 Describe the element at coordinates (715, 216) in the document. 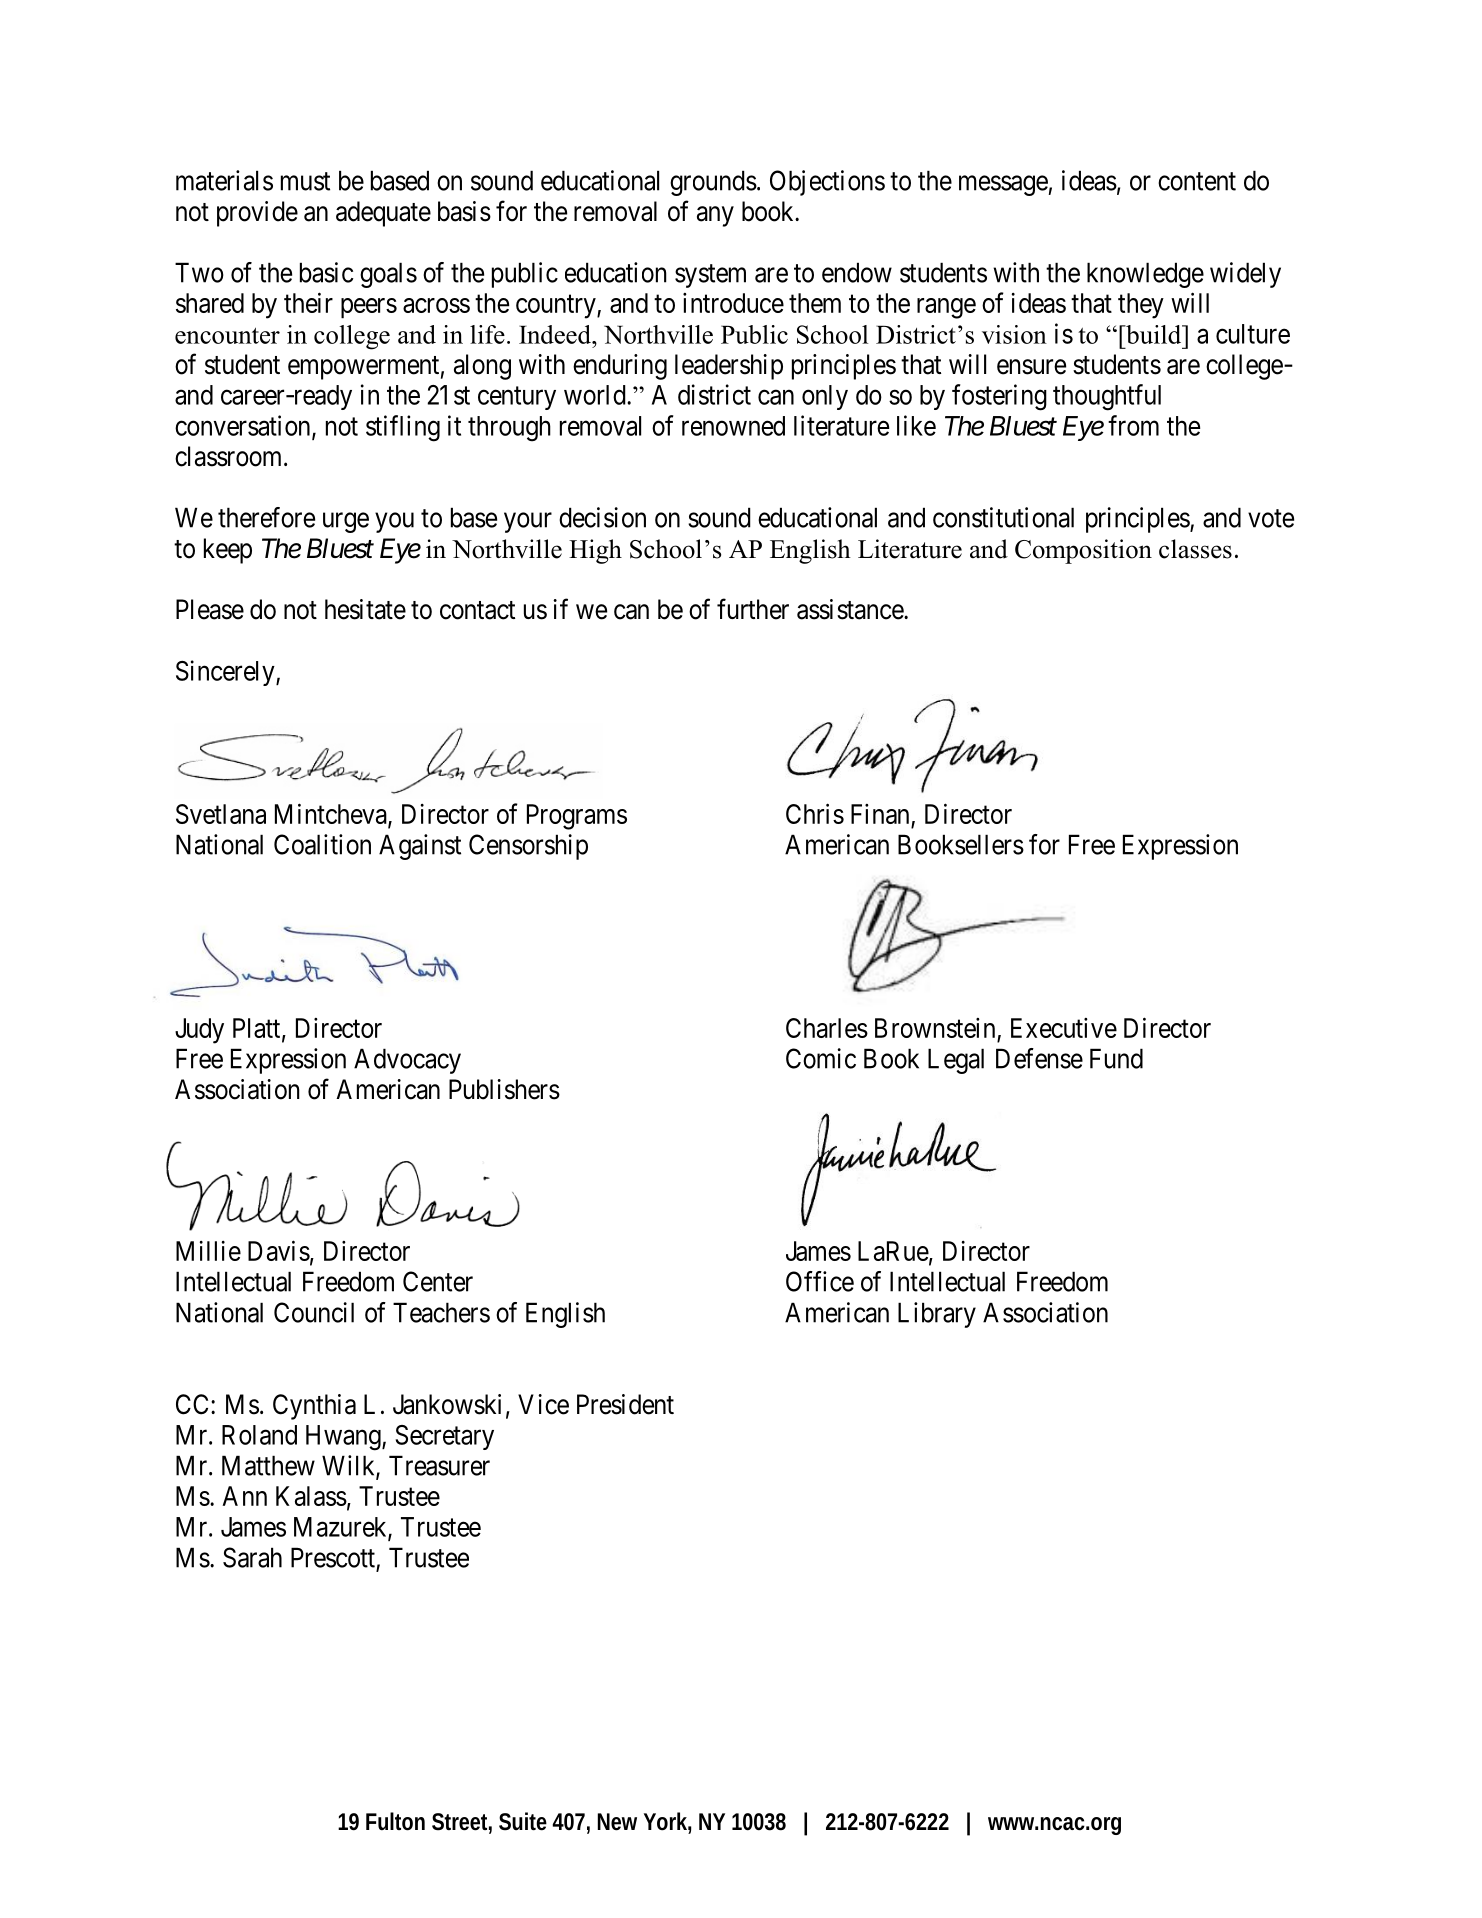

I see `any` at that location.
